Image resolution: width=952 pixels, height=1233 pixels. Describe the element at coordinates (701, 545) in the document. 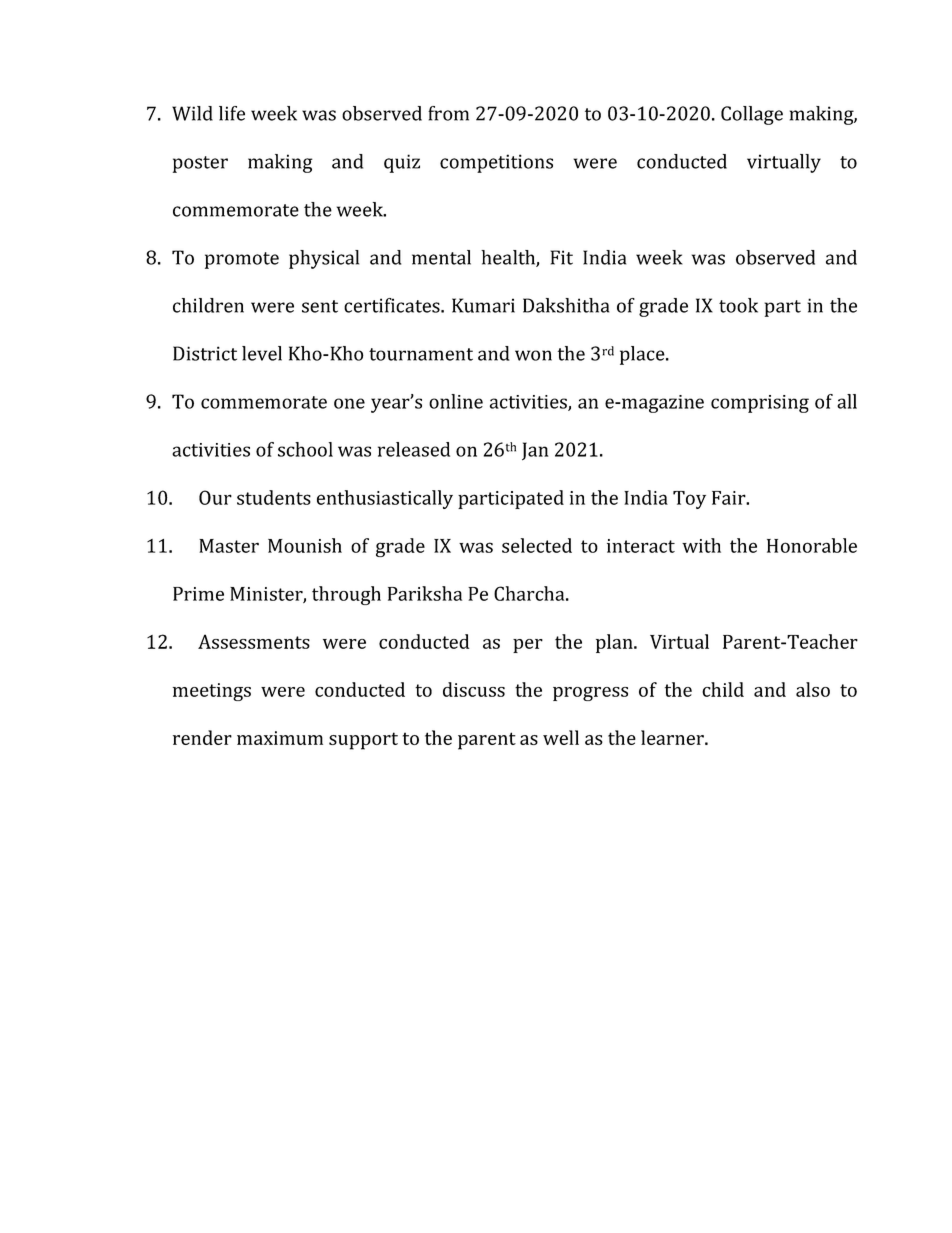

I see `with` at that location.
